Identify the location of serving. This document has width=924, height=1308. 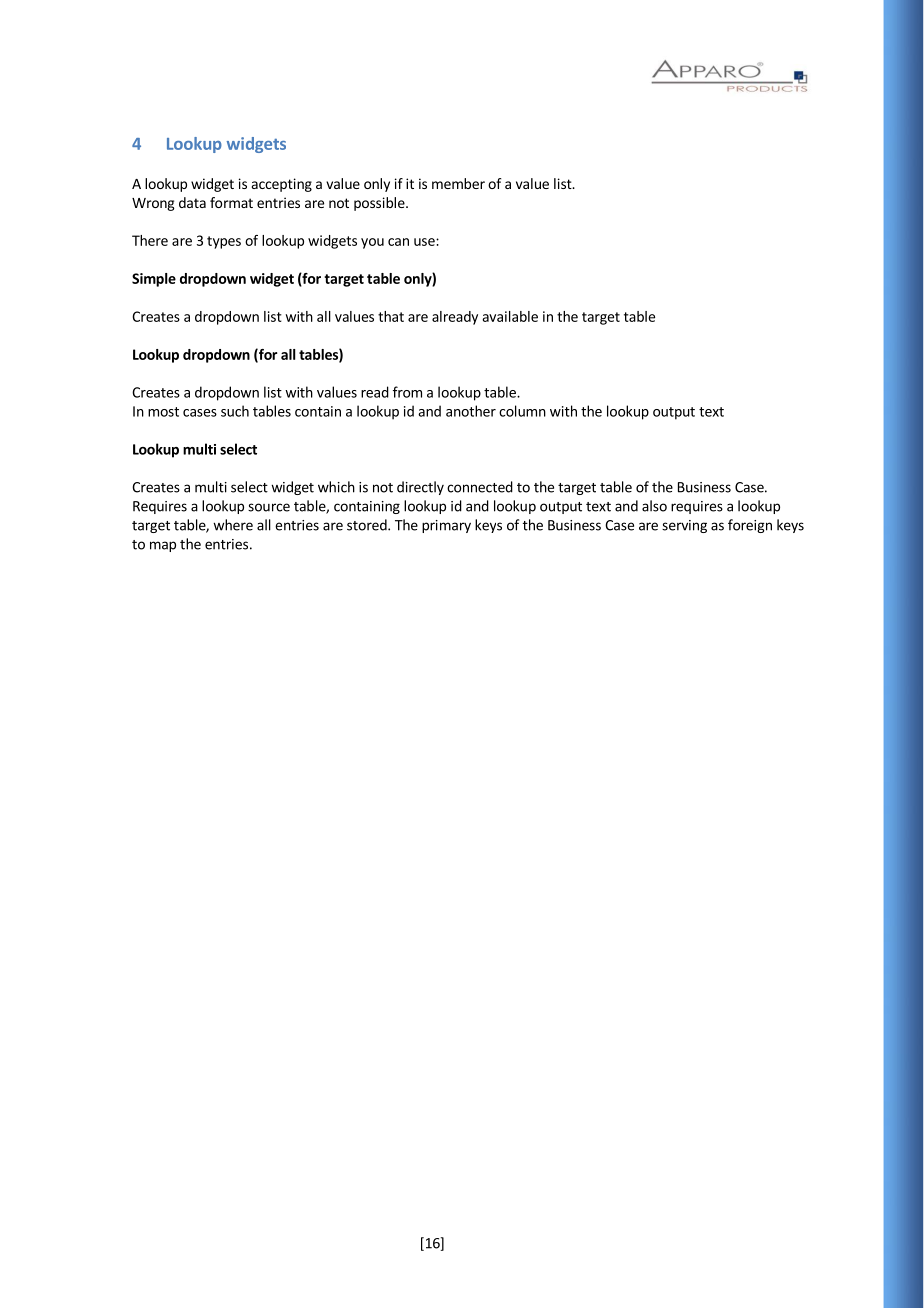
(684, 526).
